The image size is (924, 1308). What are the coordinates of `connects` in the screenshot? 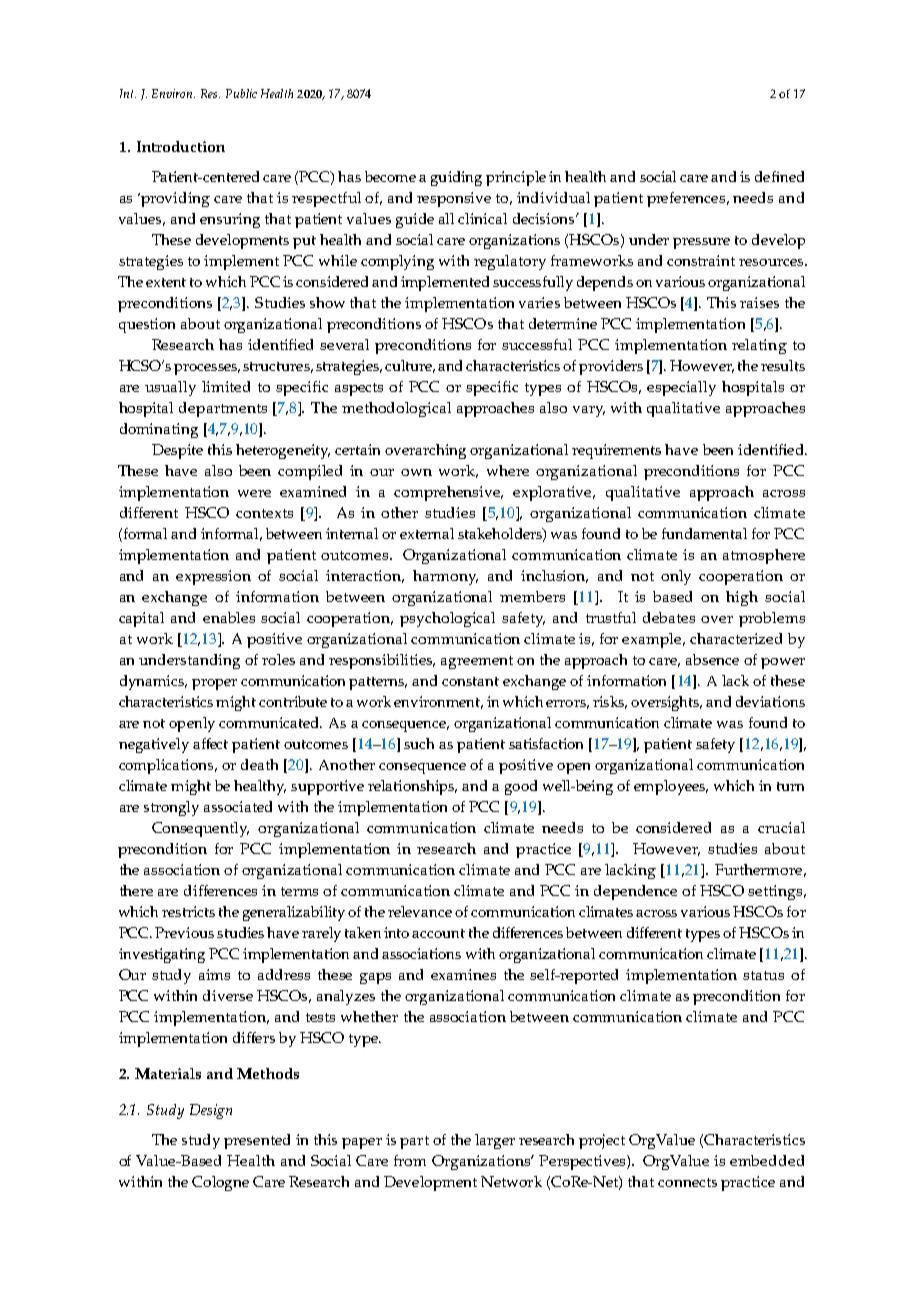 It's located at (687, 1182).
